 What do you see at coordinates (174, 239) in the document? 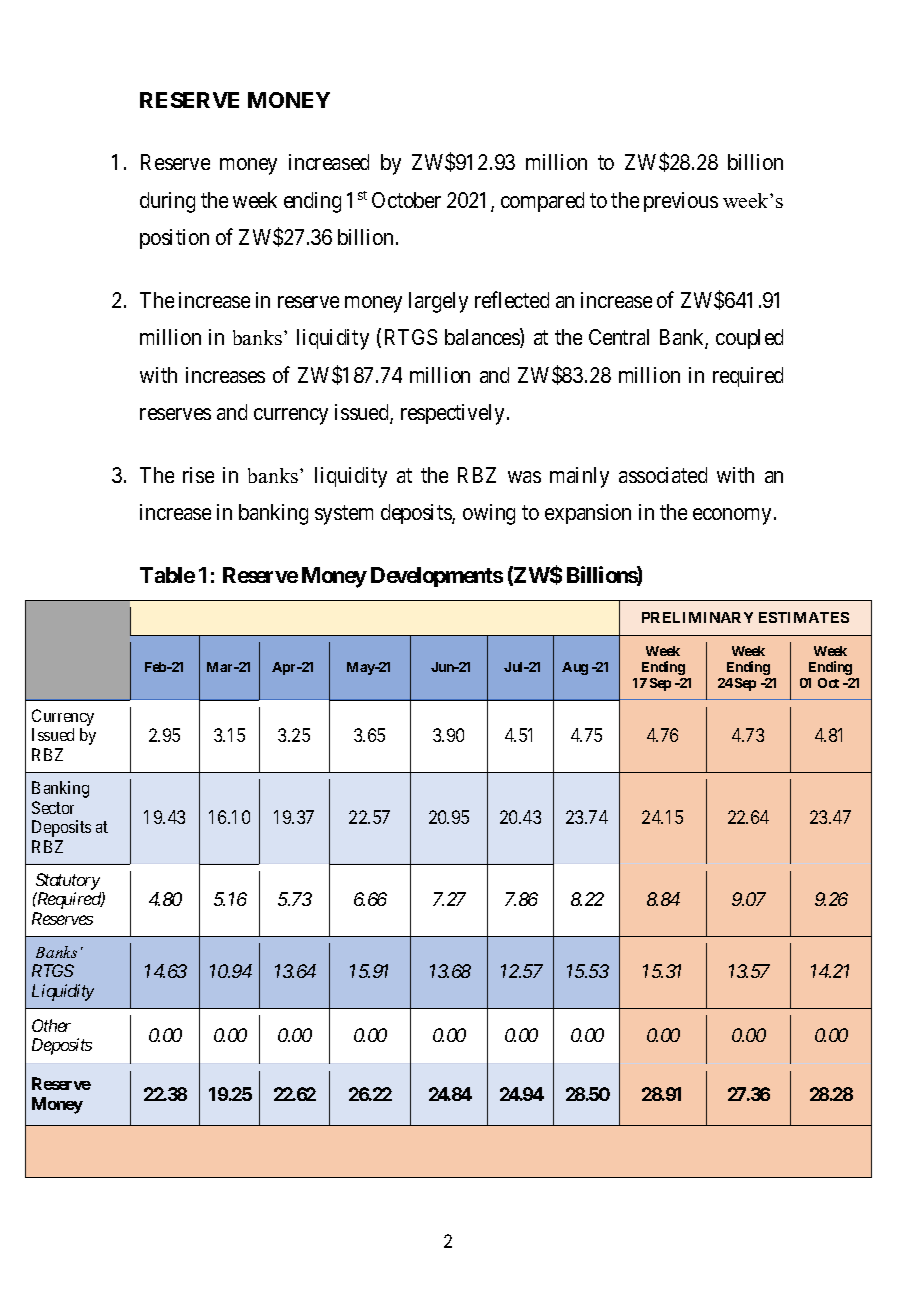
I see `position` at bounding box center [174, 239].
